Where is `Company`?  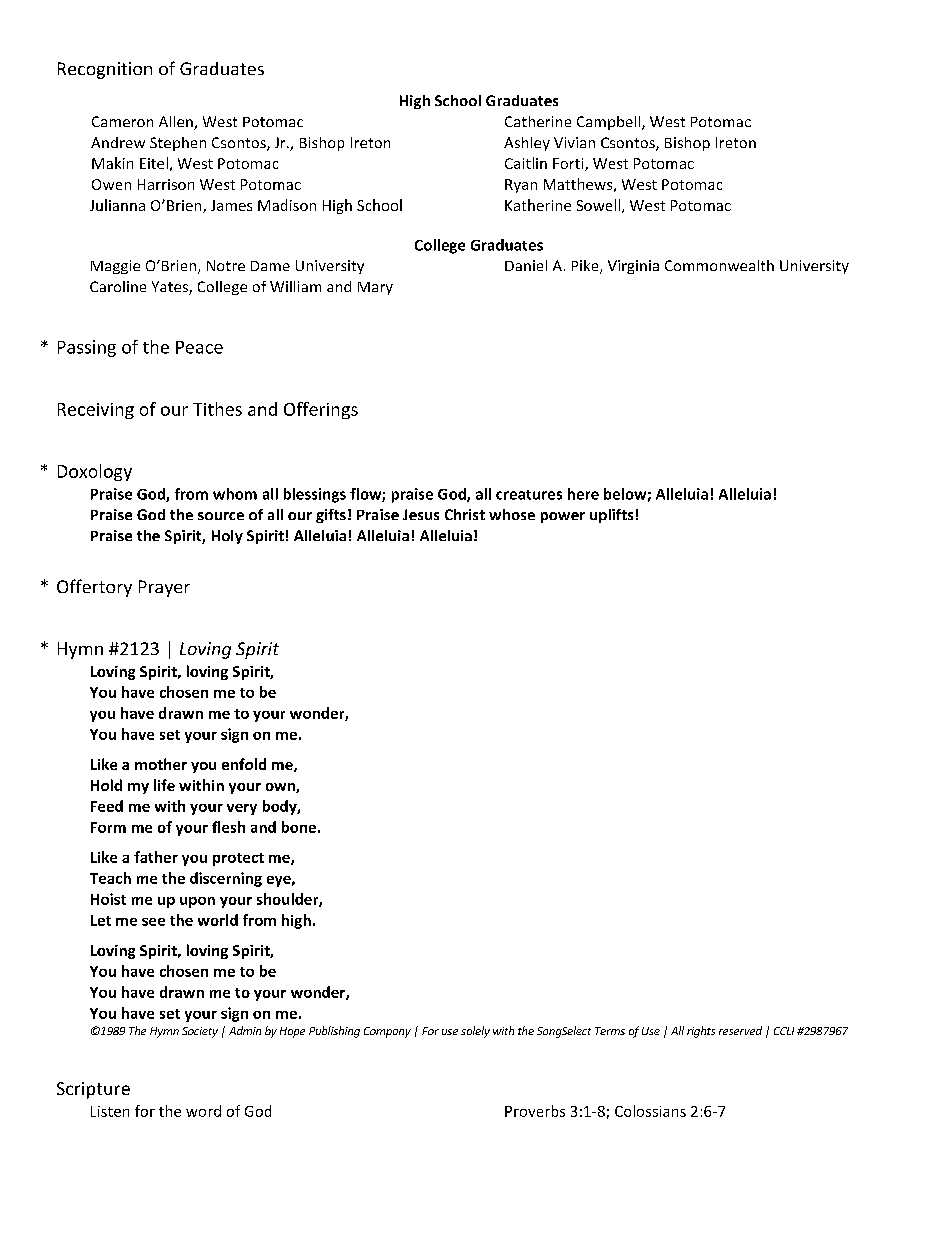
Company is located at coordinates (387, 1032).
